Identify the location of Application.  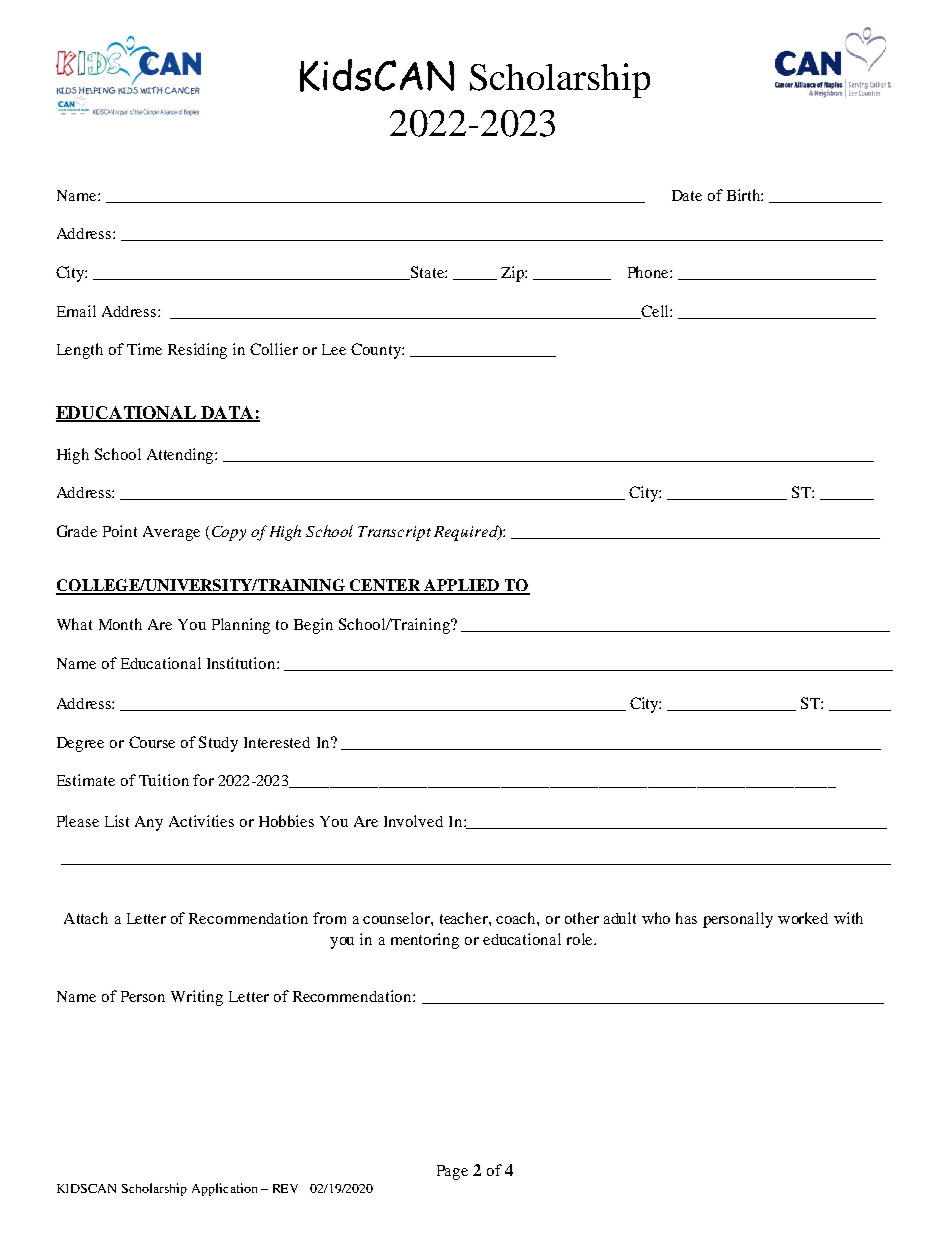
(224, 1189).
